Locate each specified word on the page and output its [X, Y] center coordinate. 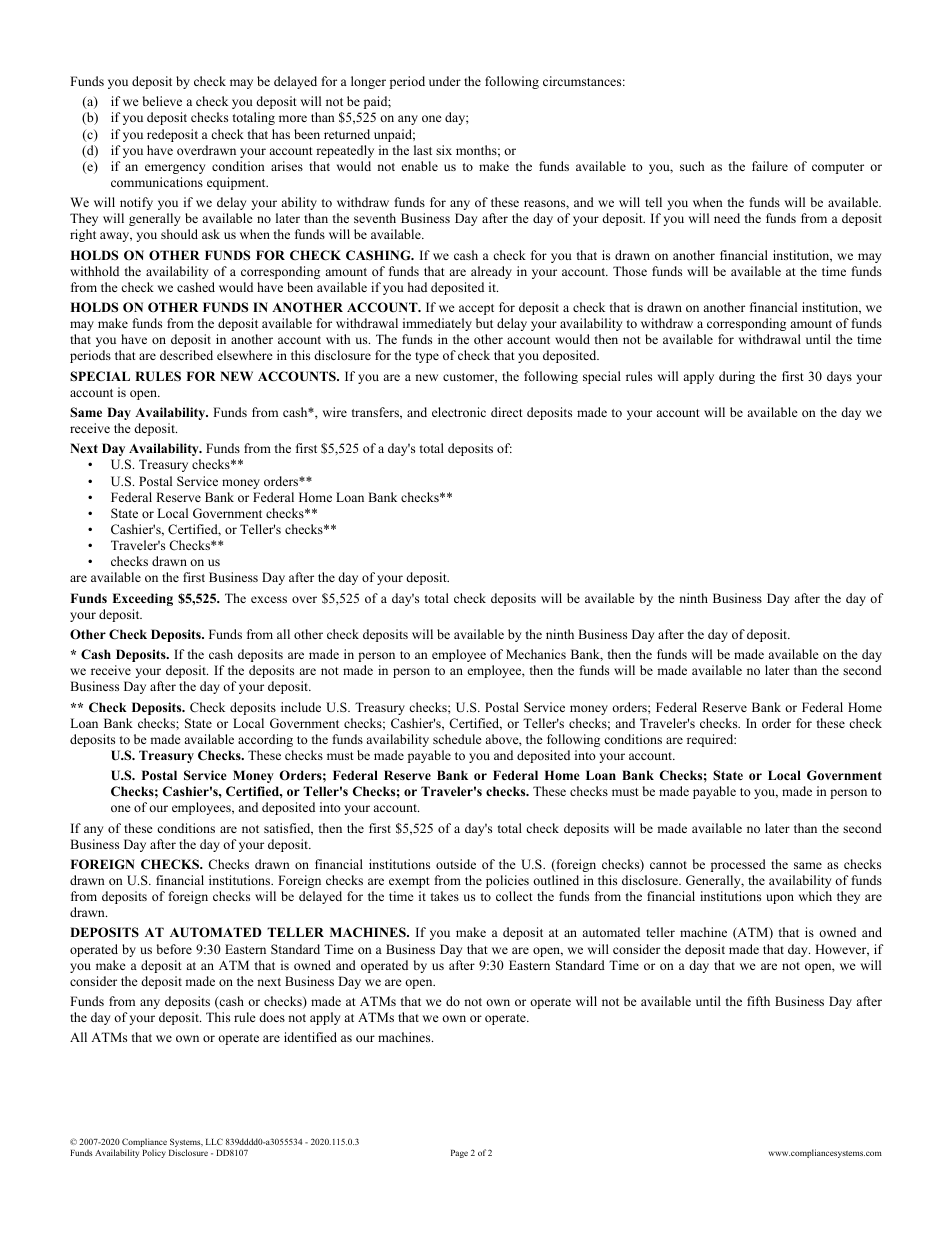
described [186, 355]
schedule [457, 739]
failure [770, 166]
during [737, 377]
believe [162, 101]
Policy [154, 1153]
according [265, 740]
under [445, 81]
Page [459, 1154]
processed [738, 865]
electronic [459, 412]
